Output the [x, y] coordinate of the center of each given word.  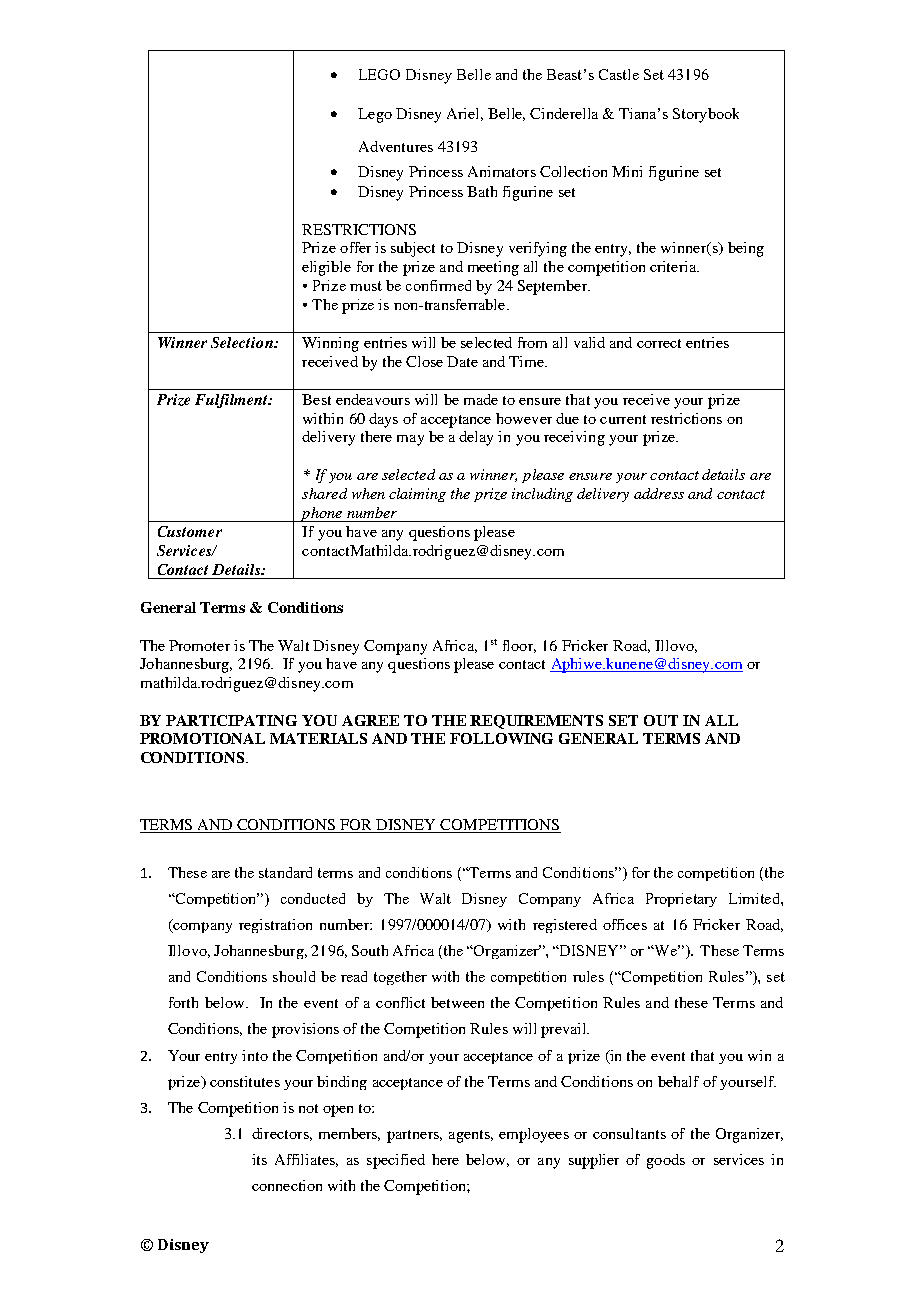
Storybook [706, 115]
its [259, 1159]
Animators [502, 171]
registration [275, 926]
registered [565, 926]
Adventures [396, 146]
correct [659, 343]
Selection [243, 342]
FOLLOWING [501, 738]
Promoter [199, 645]
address [659, 493]
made [481, 399]
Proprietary [681, 900]
